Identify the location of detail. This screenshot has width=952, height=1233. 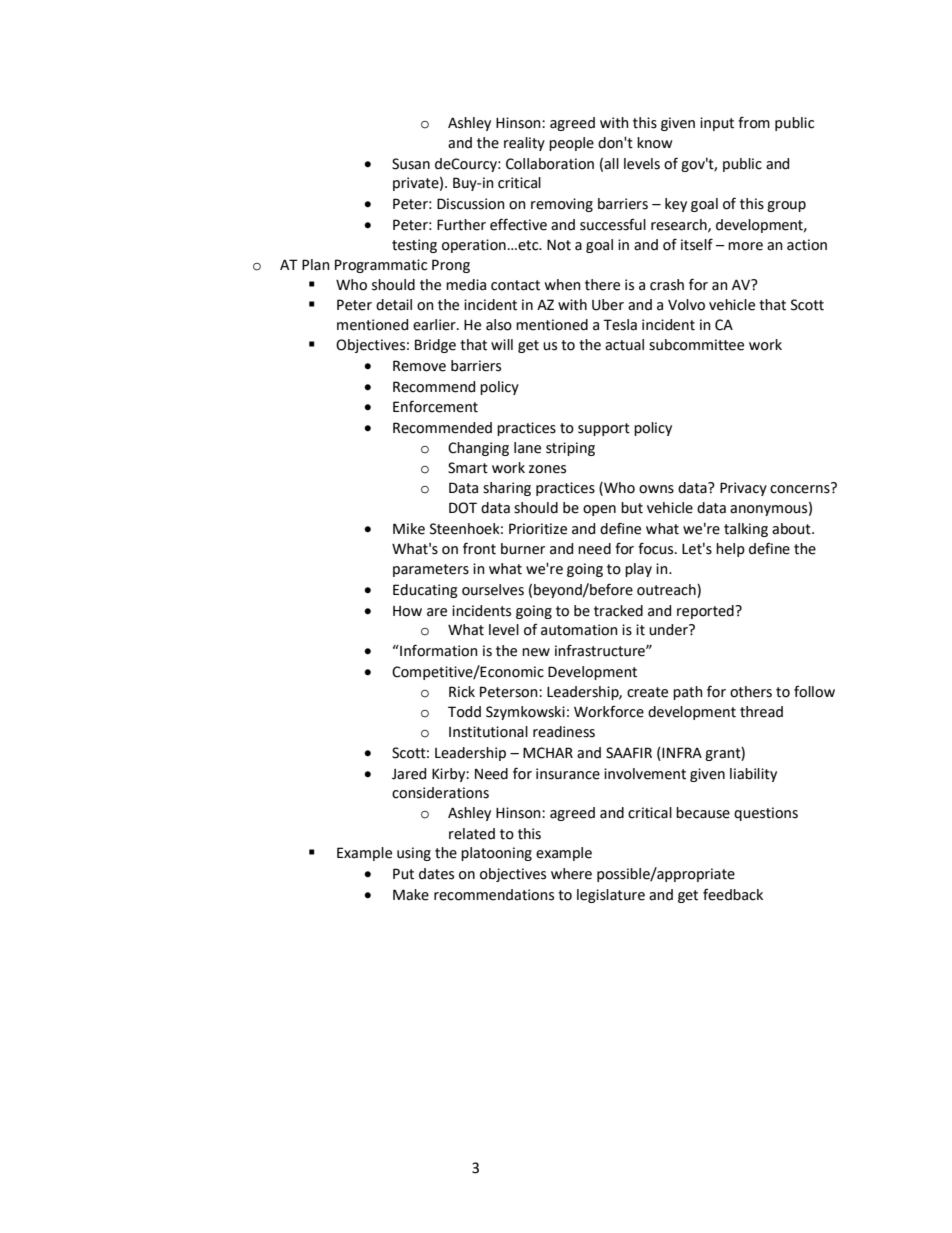
(394, 305).
